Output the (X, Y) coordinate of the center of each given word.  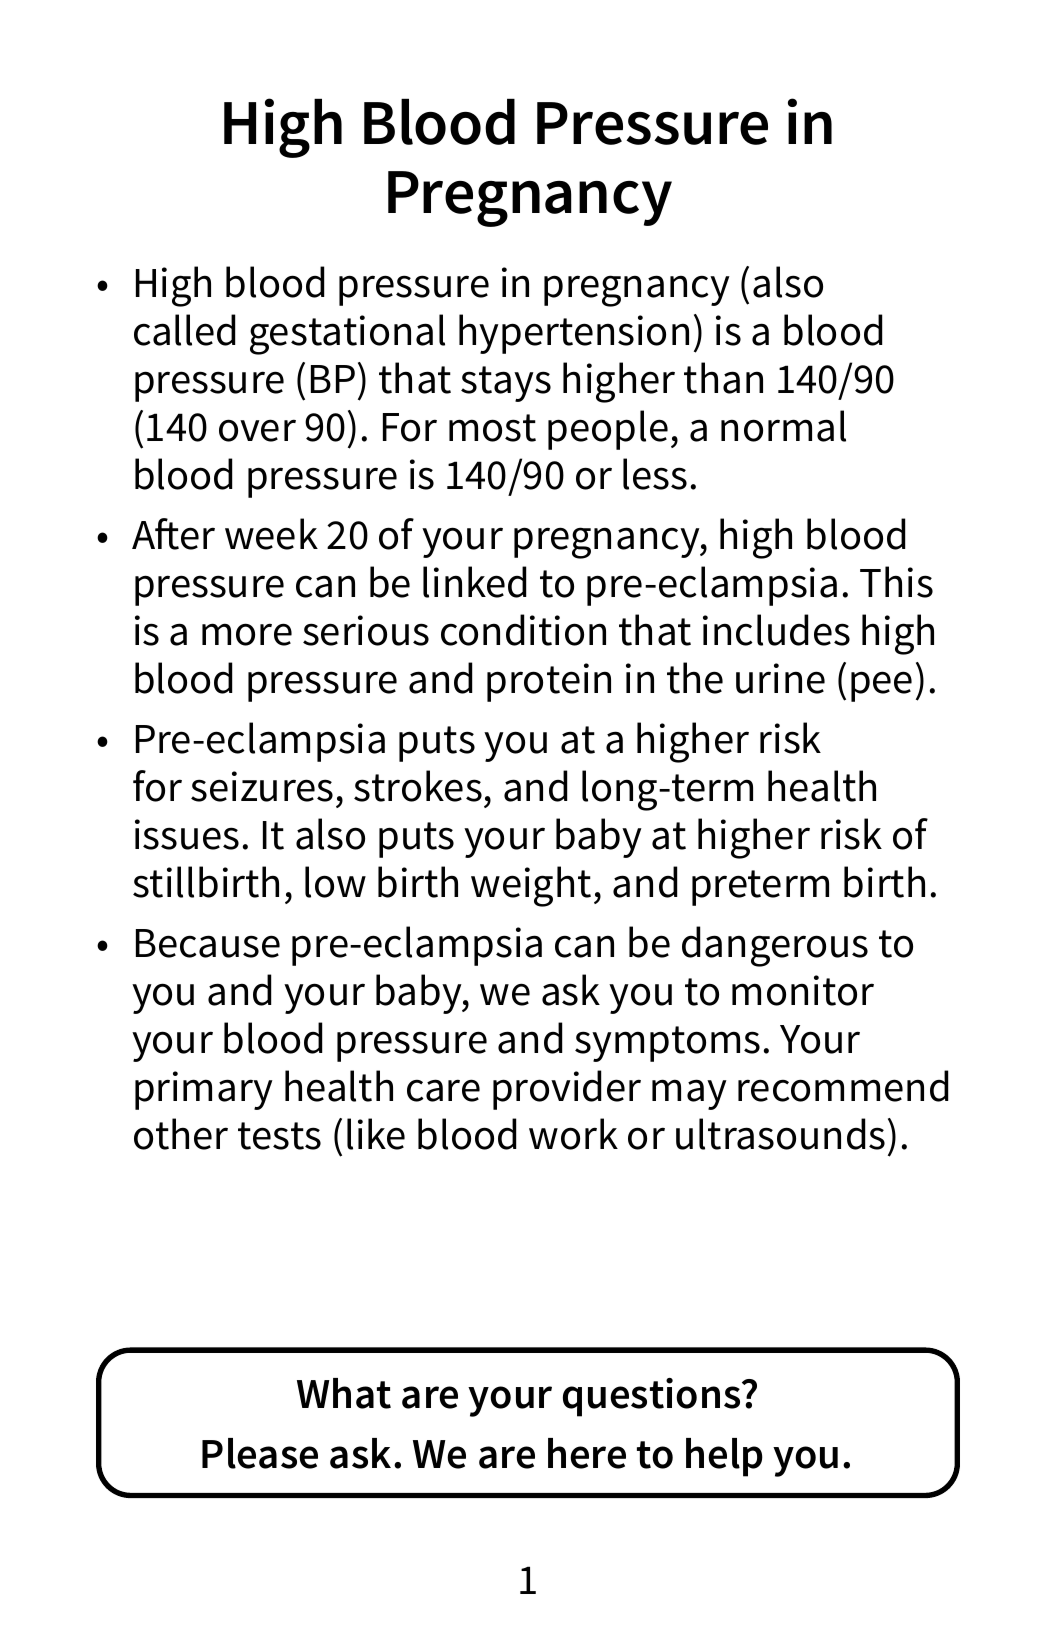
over (257, 430)
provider (567, 1090)
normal (783, 426)
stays (506, 384)
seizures (262, 786)
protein (549, 682)
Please (260, 1453)
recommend (843, 1086)
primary (204, 1090)
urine (780, 678)
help (724, 1457)
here (587, 1453)
